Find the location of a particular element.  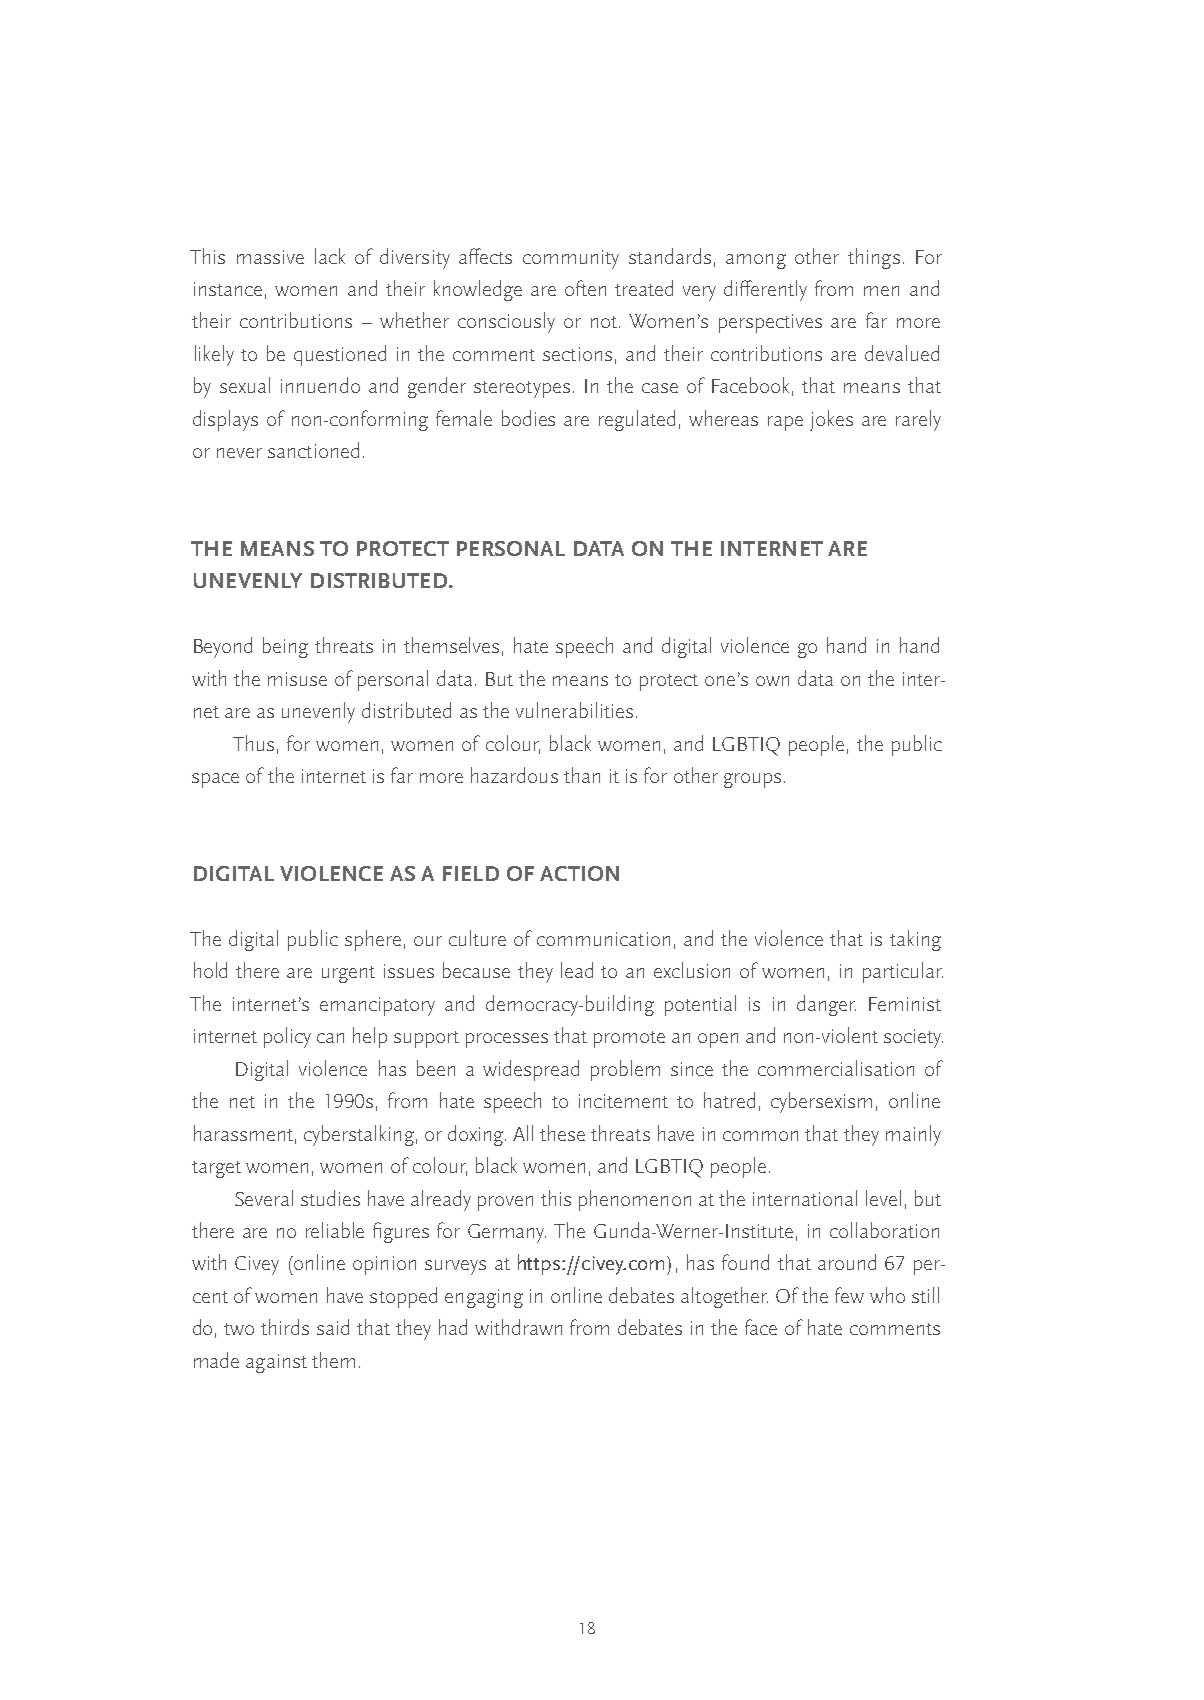

lead is located at coordinates (577, 970).
